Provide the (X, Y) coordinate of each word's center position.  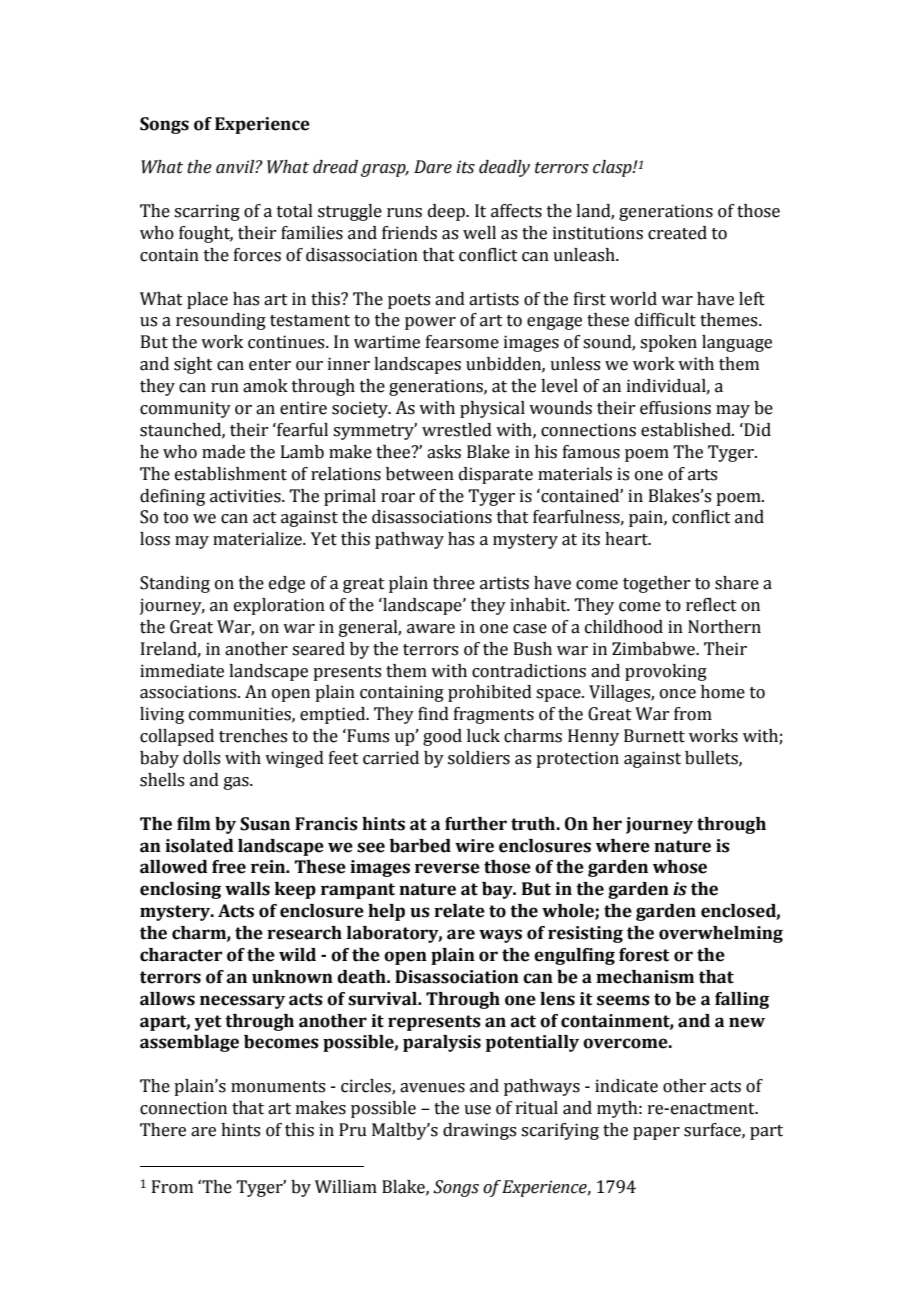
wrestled (457, 430)
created (677, 233)
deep (447, 212)
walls (247, 889)
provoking (666, 672)
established (687, 430)
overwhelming (721, 934)
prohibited (490, 693)
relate (459, 911)
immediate (182, 671)
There (163, 1130)
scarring (207, 212)
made (223, 452)
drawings (479, 1131)
